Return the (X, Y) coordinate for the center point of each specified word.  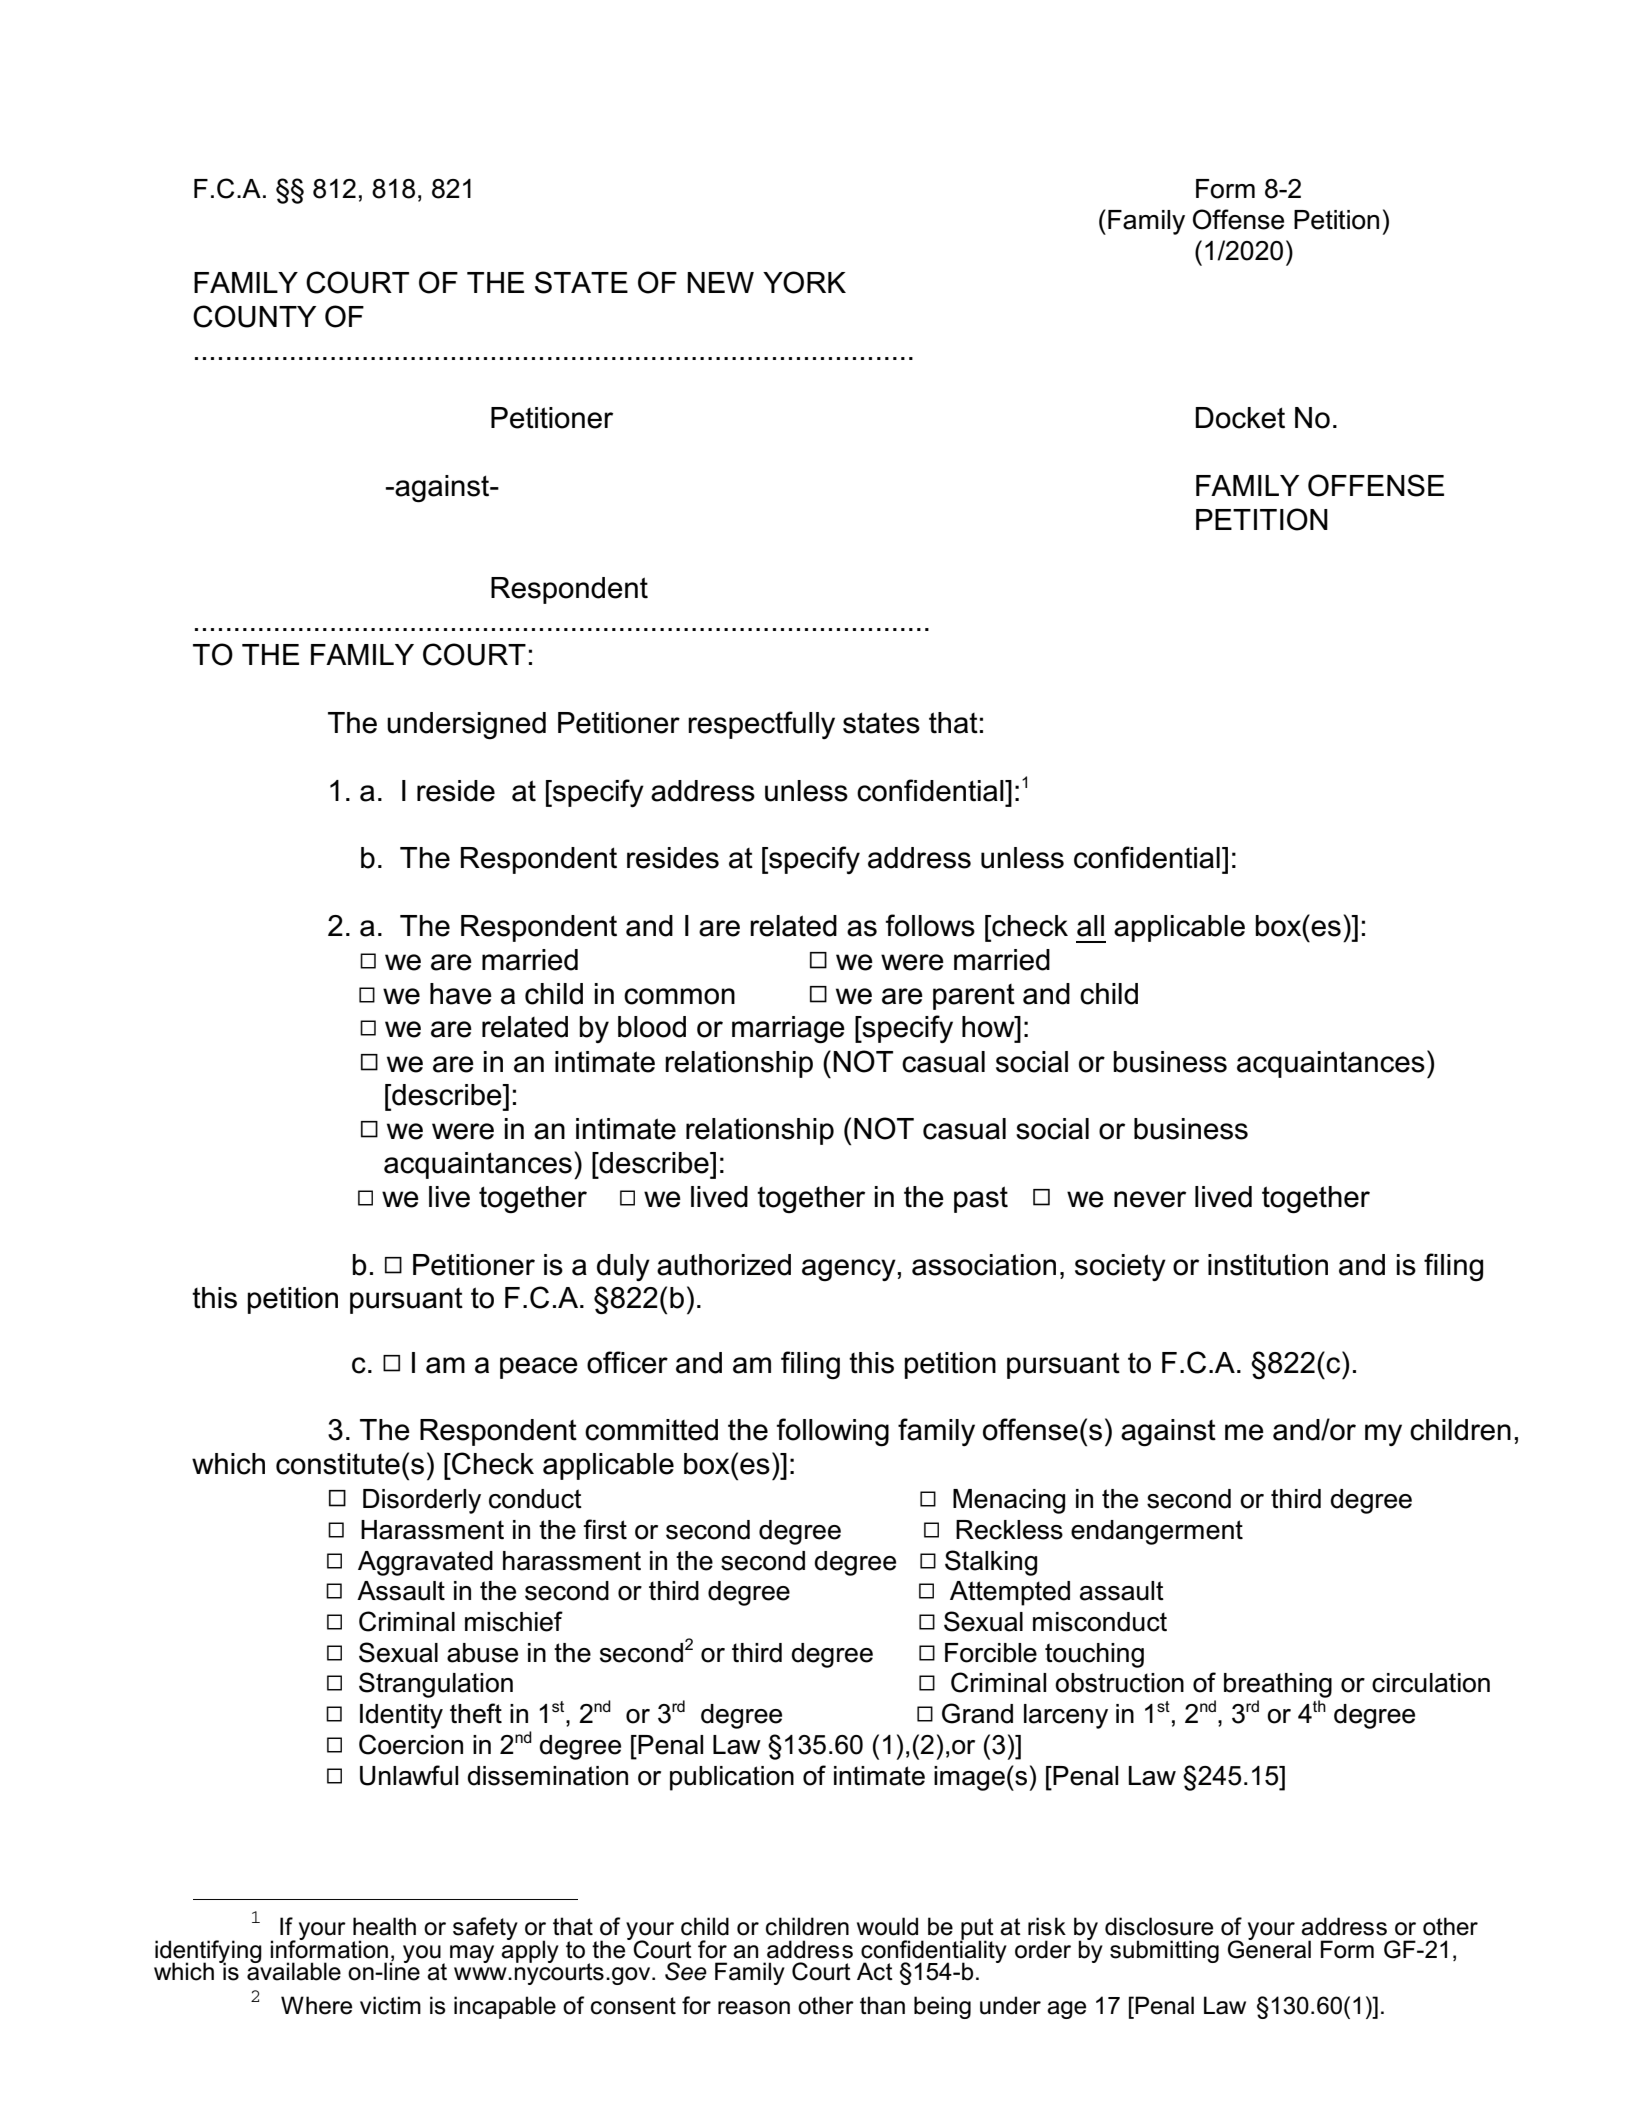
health (384, 1926)
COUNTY (254, 316)
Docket (1240, 418)
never (1150, 1199)
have (461, 994)
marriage (788, 1030)
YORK (804, 282)
